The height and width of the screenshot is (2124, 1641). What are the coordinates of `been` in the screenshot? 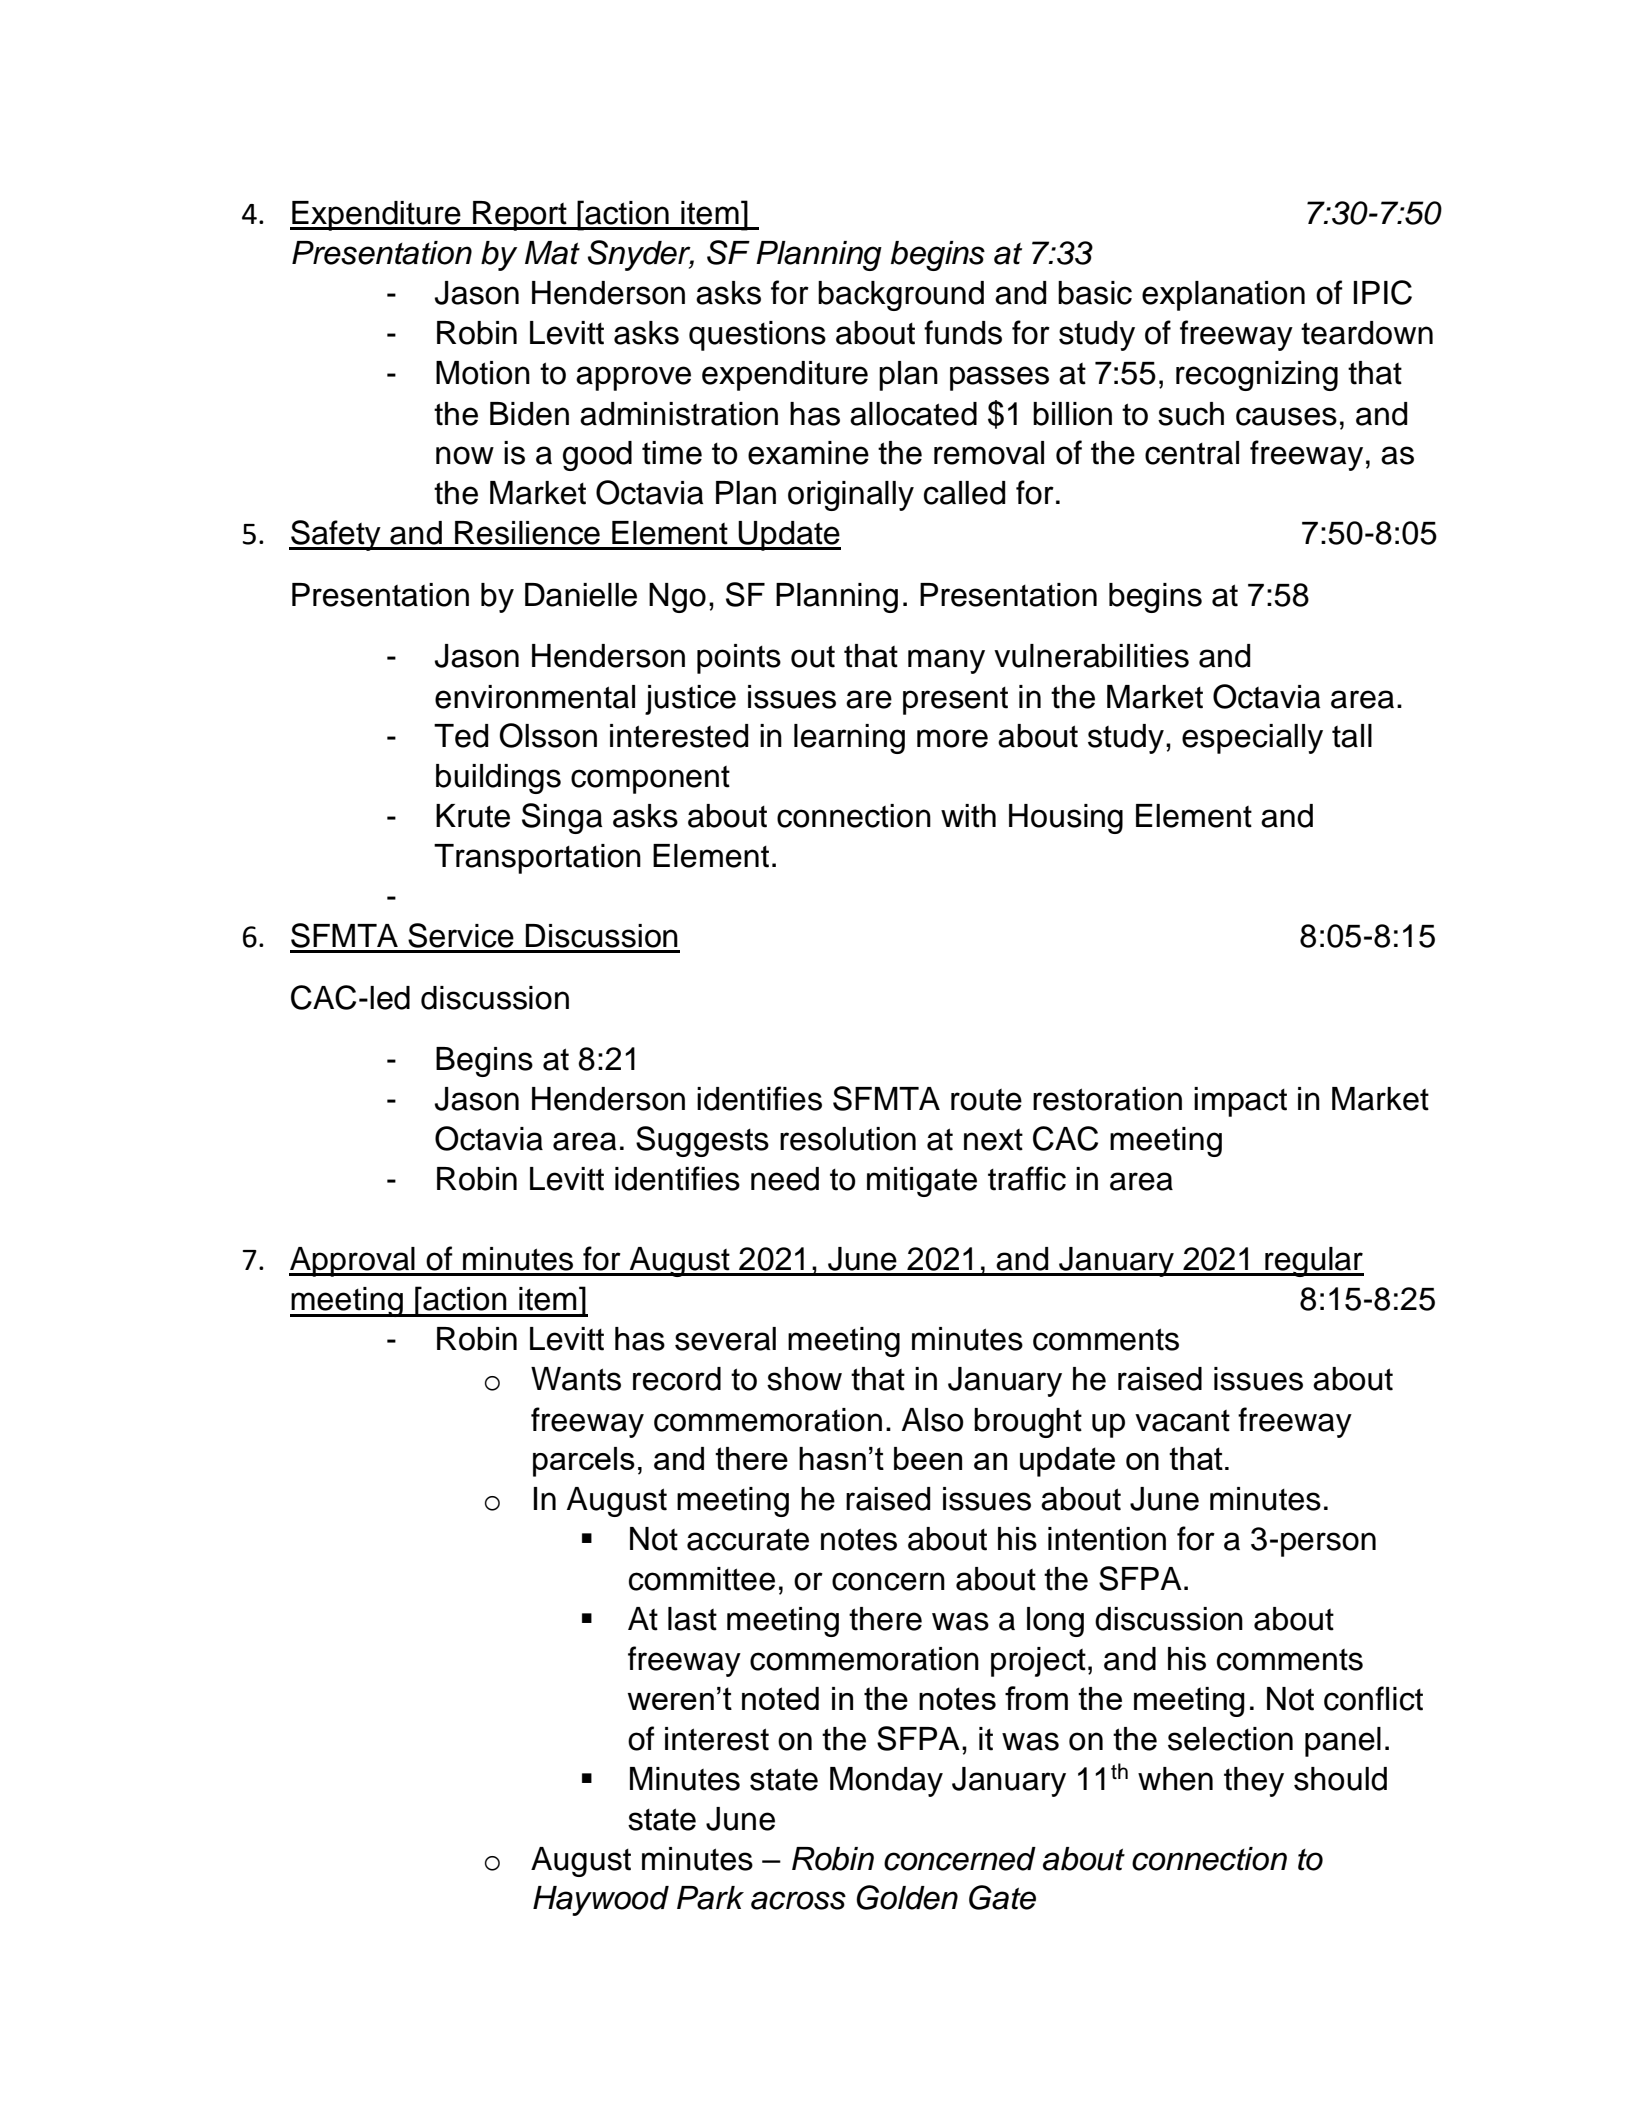 It's located at (928, 1458).
